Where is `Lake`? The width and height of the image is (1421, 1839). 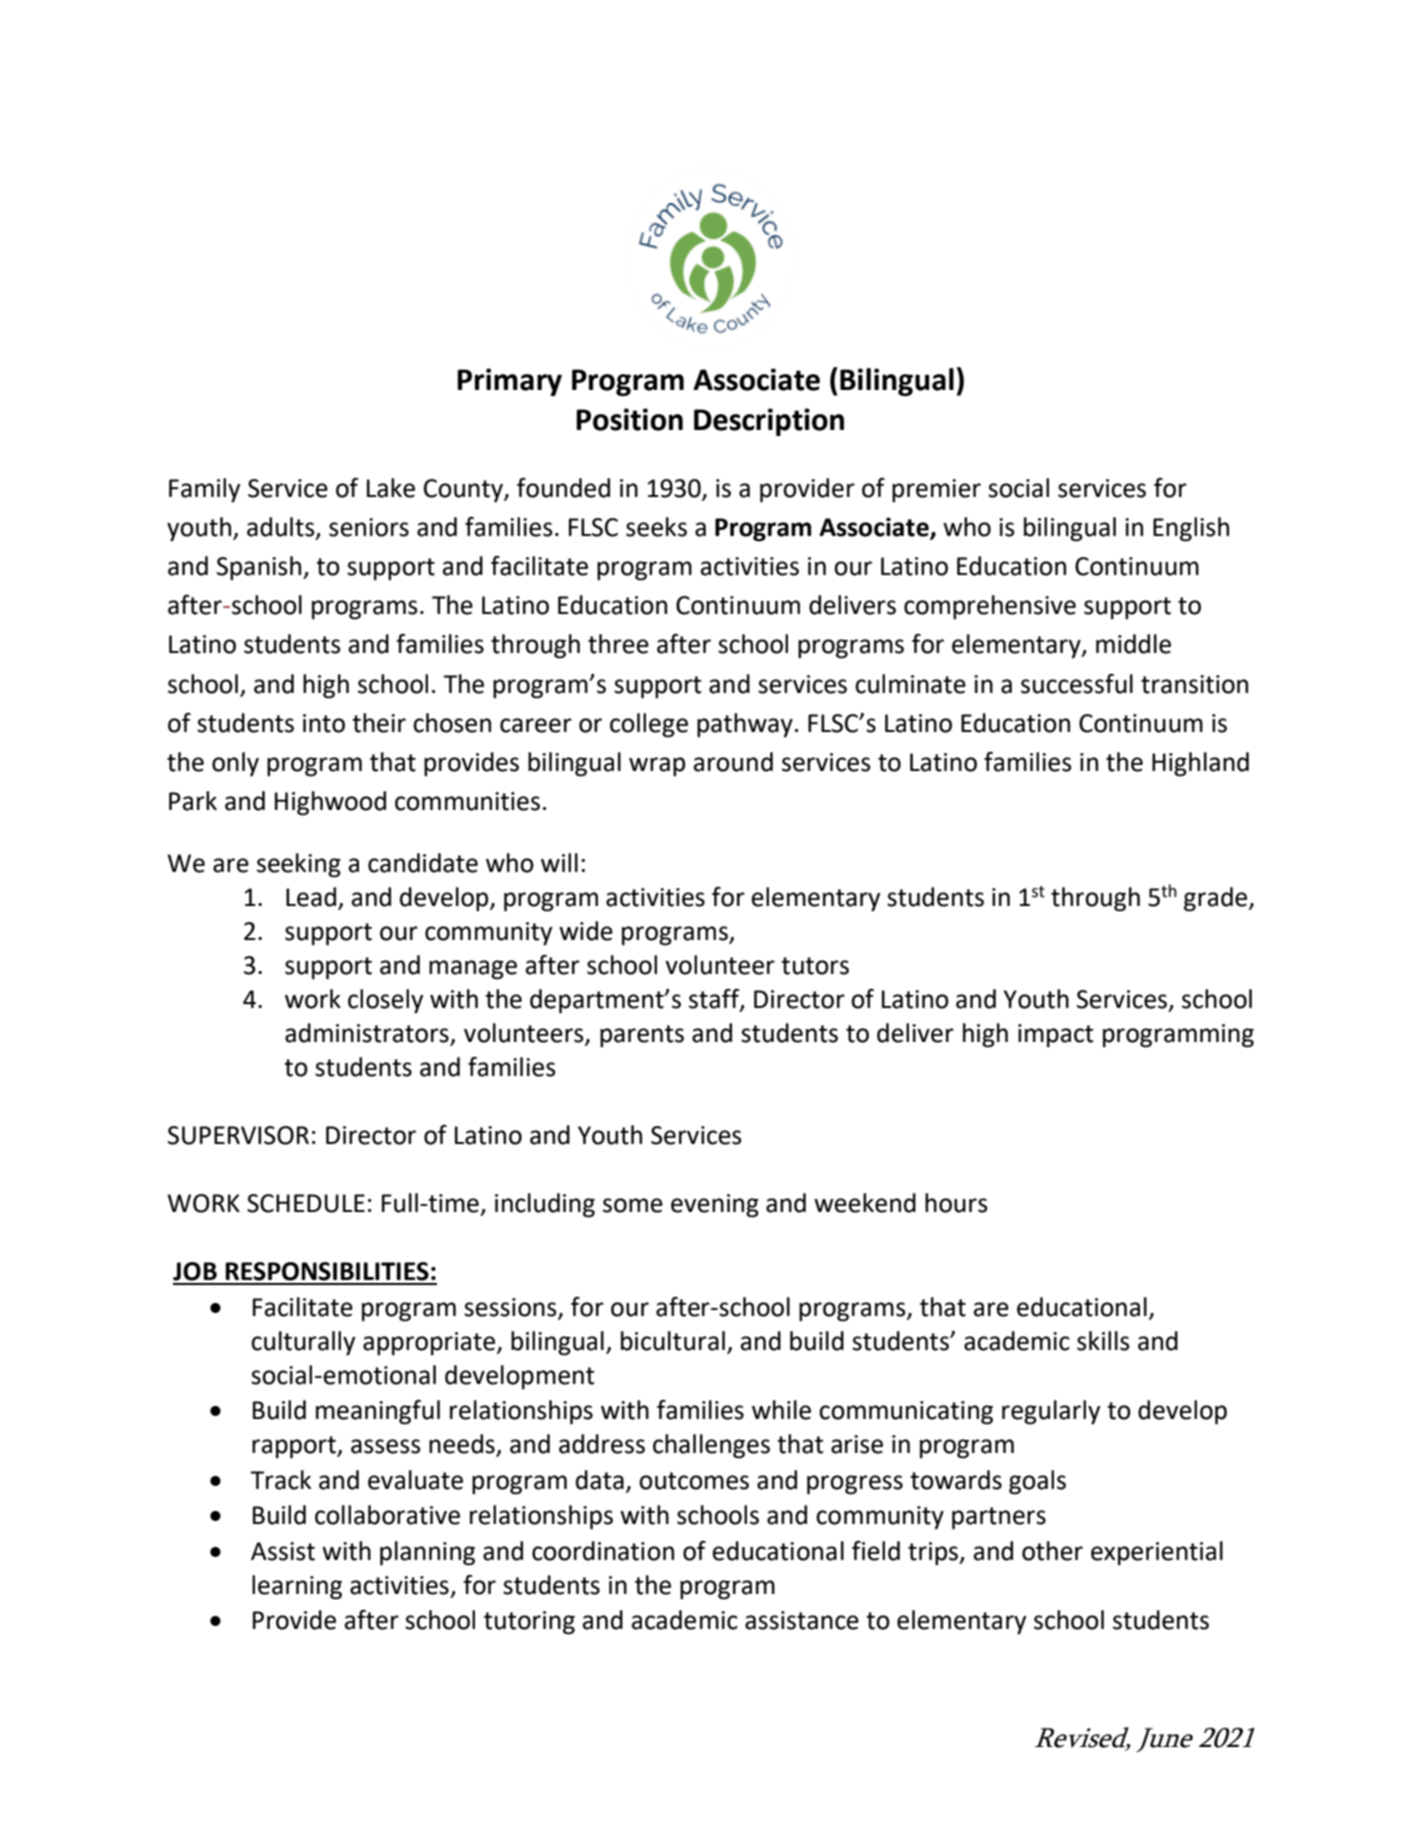
Lake is located at coordinates (391, 488).
